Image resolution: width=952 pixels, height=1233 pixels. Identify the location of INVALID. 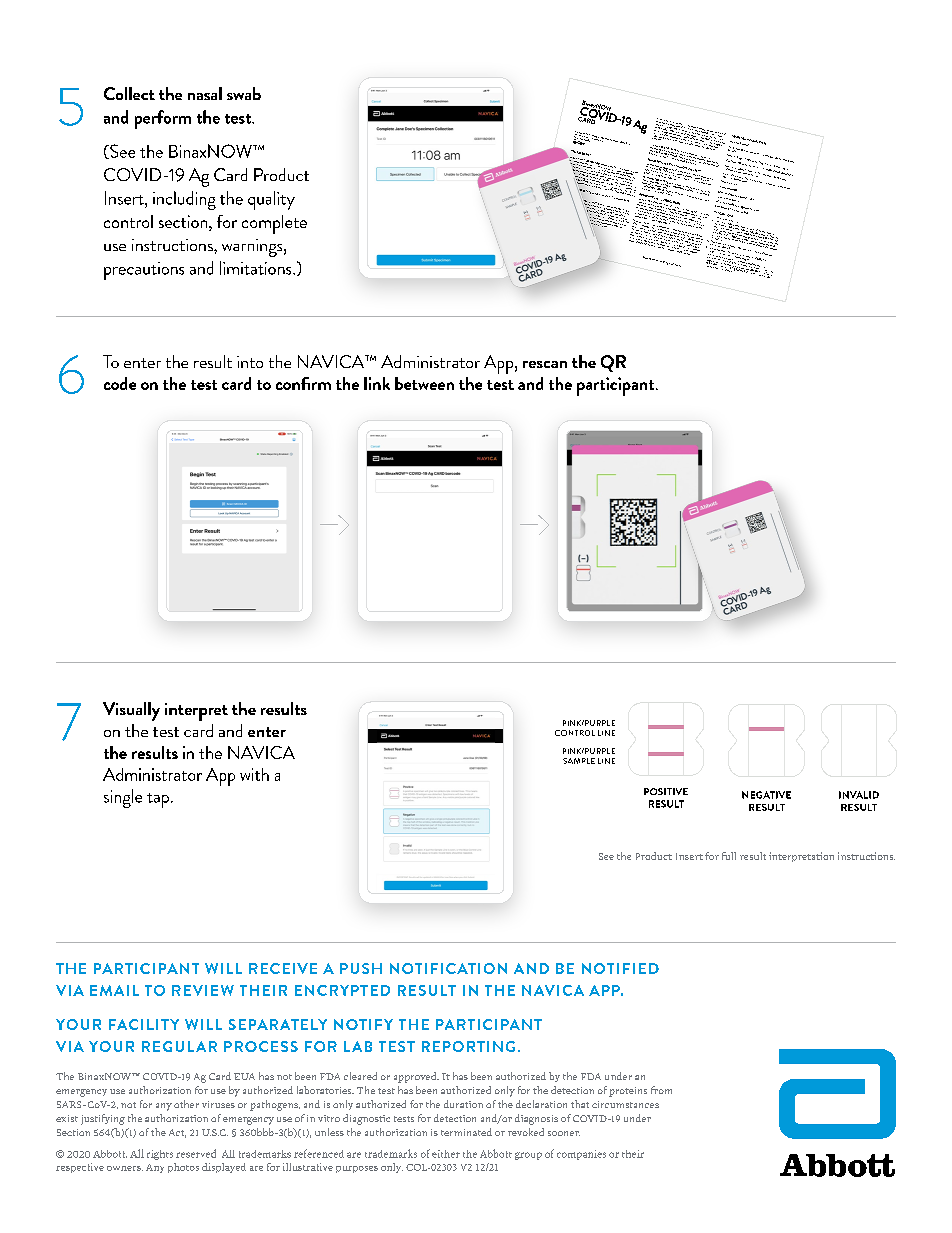
(859, 795).
